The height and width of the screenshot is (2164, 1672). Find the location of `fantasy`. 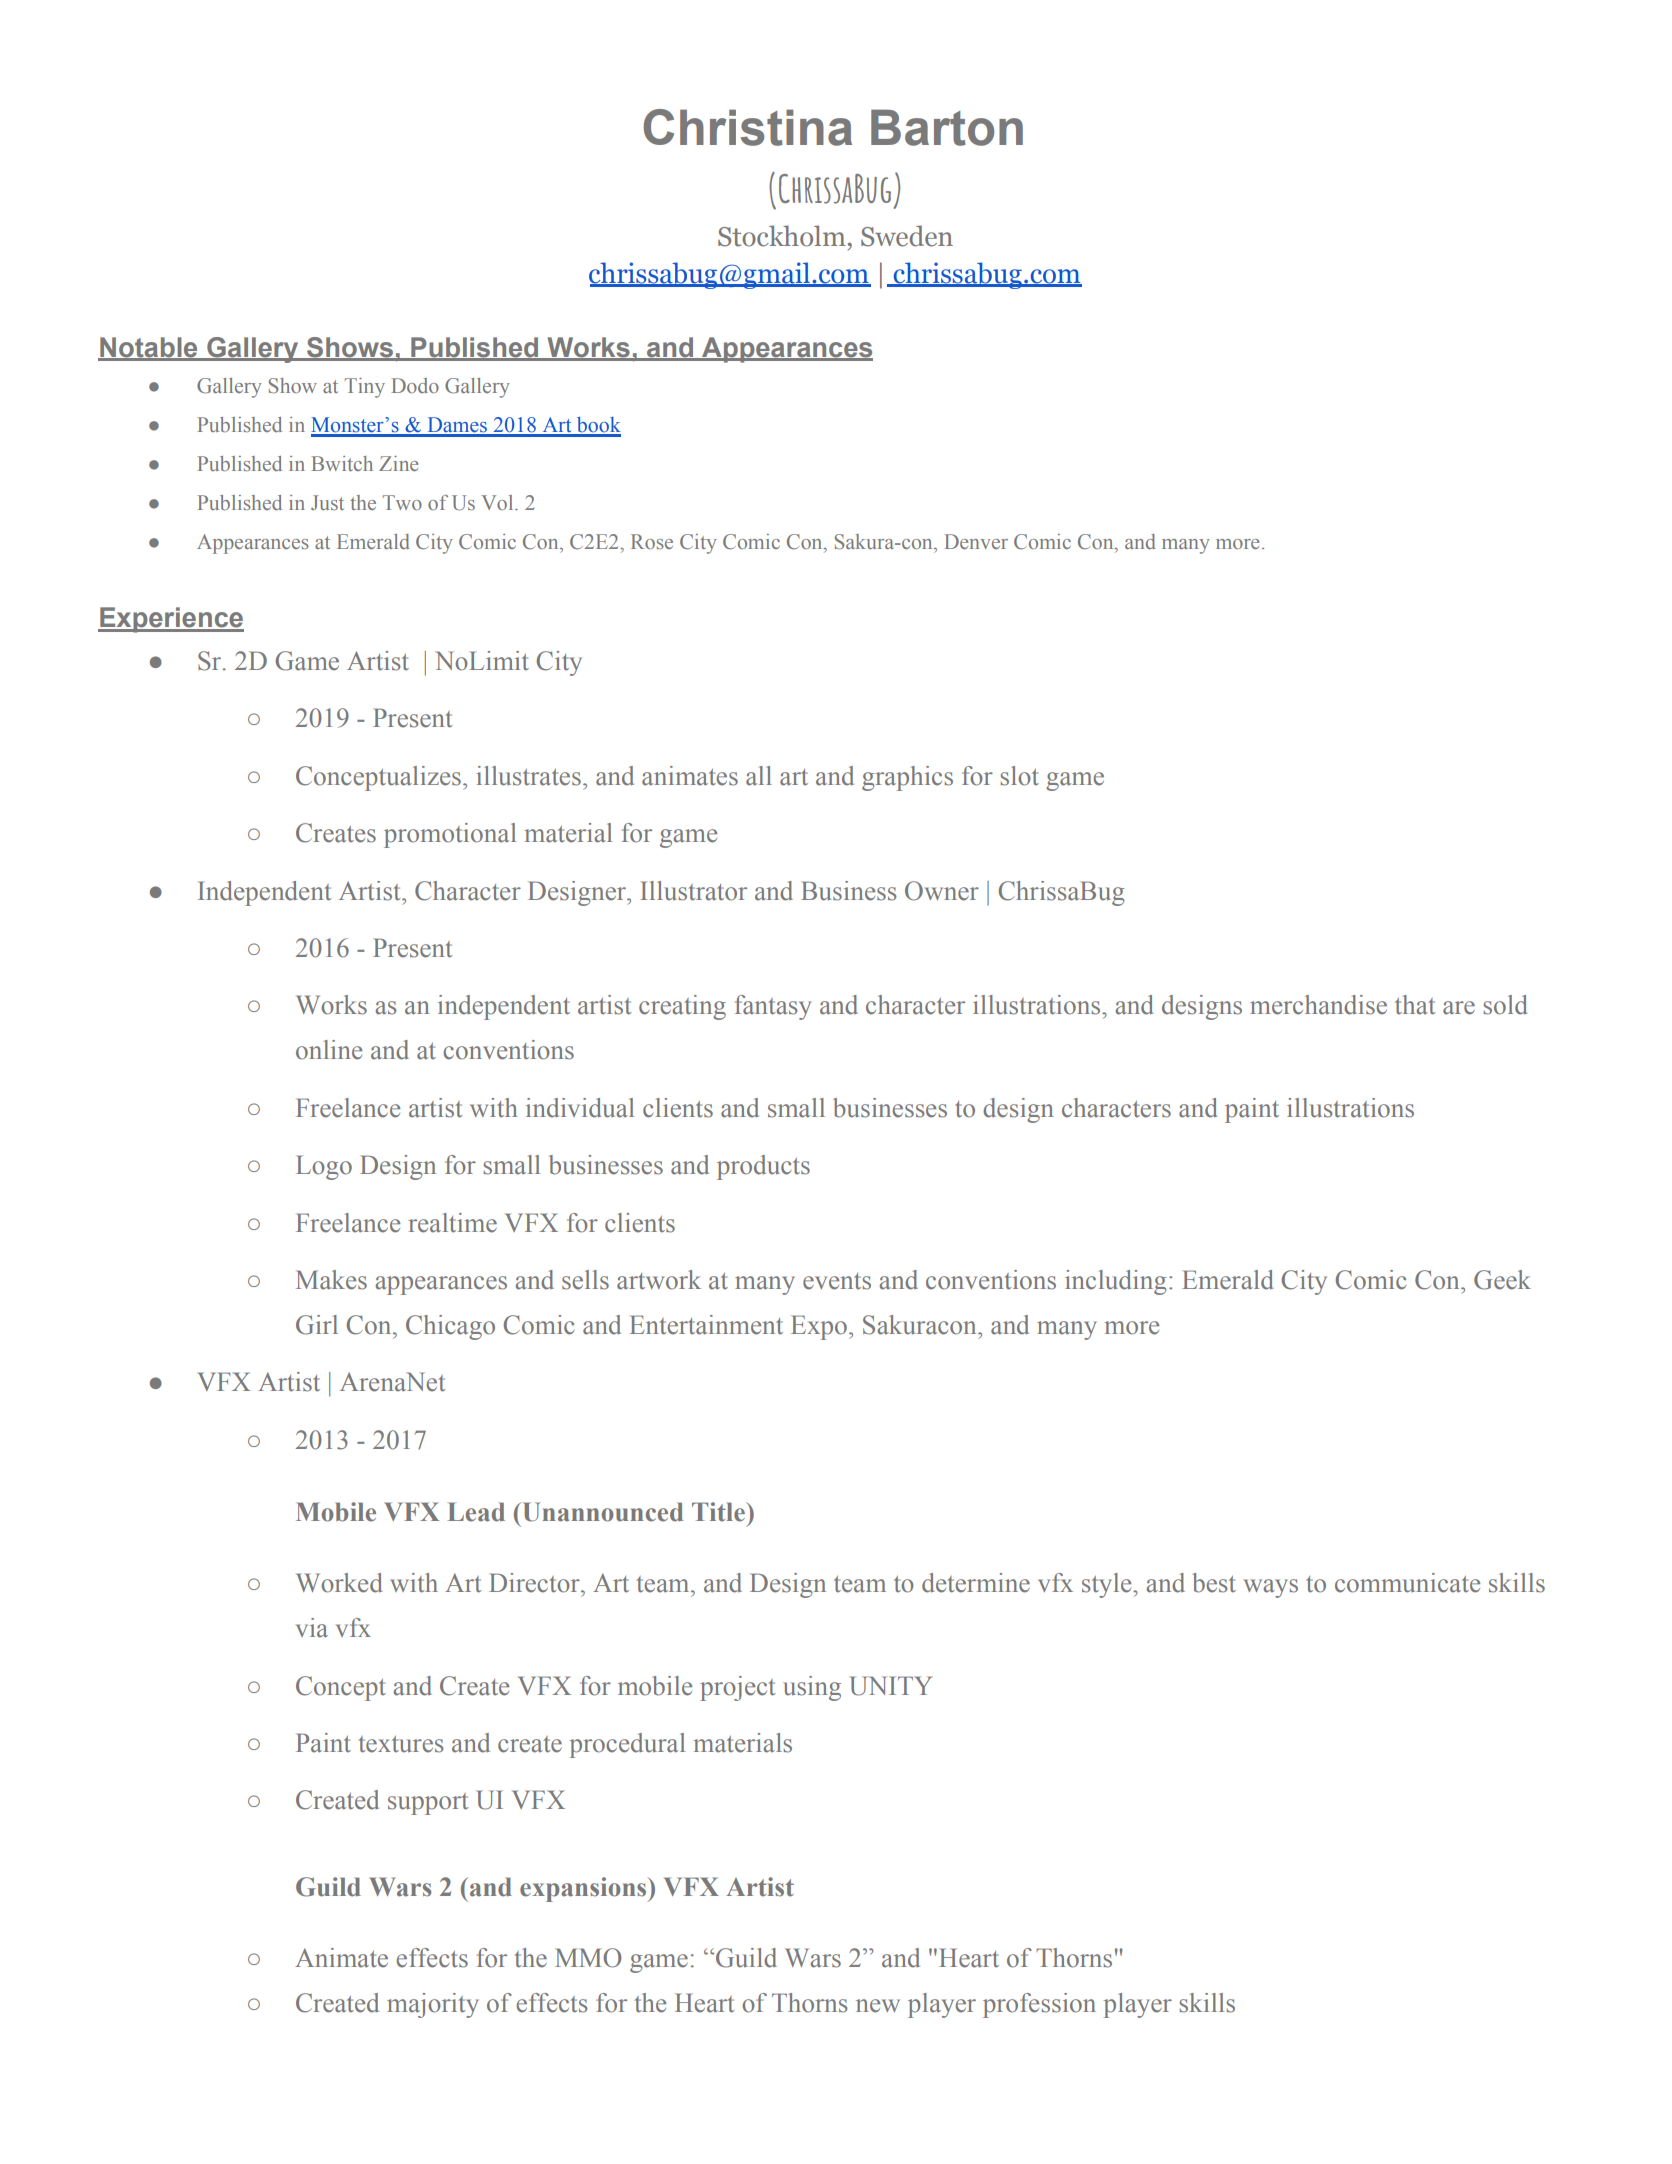

fantasy is located at coordinates (773, 1007).
